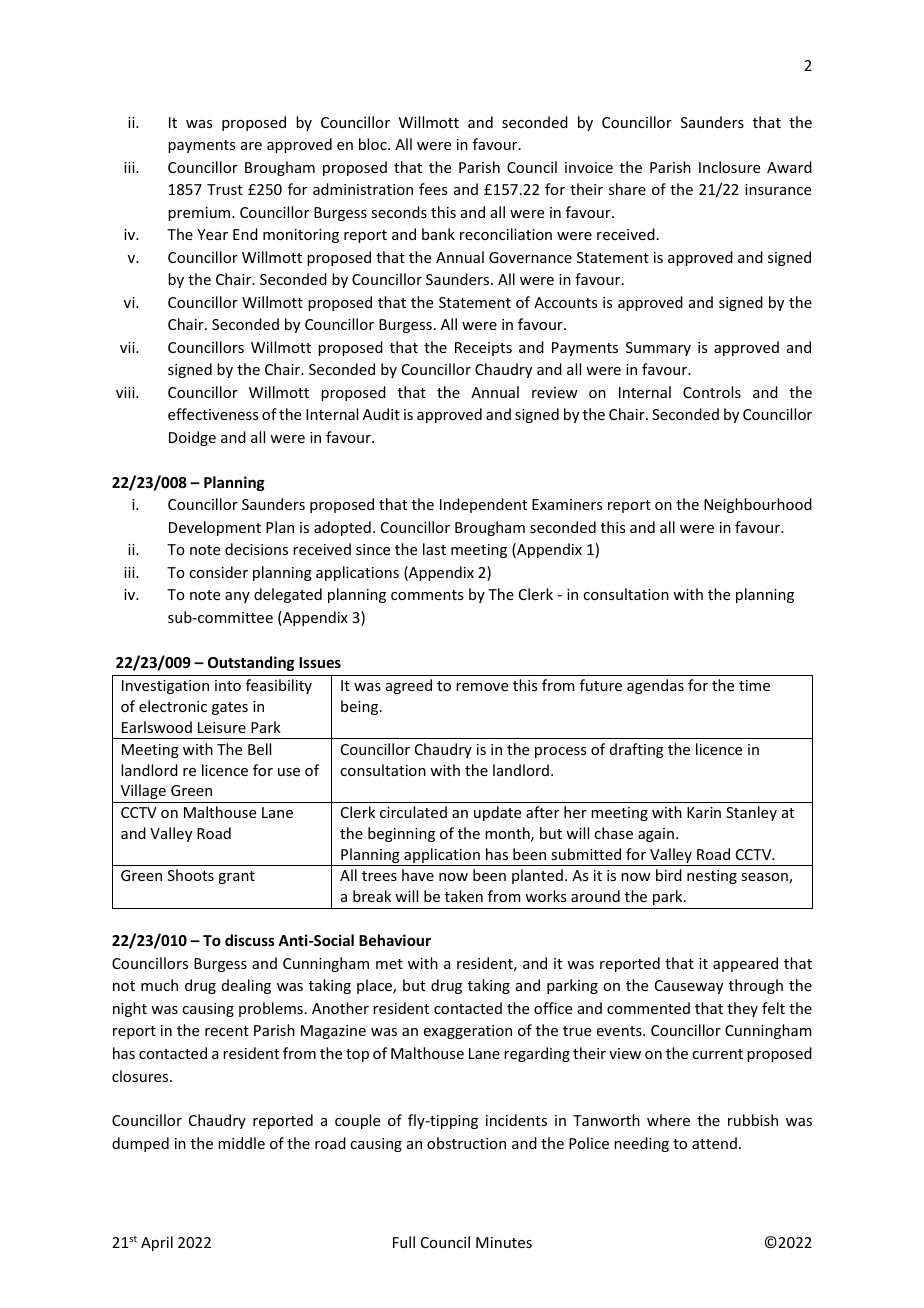  I want to click on remove, so click(482, 687).
